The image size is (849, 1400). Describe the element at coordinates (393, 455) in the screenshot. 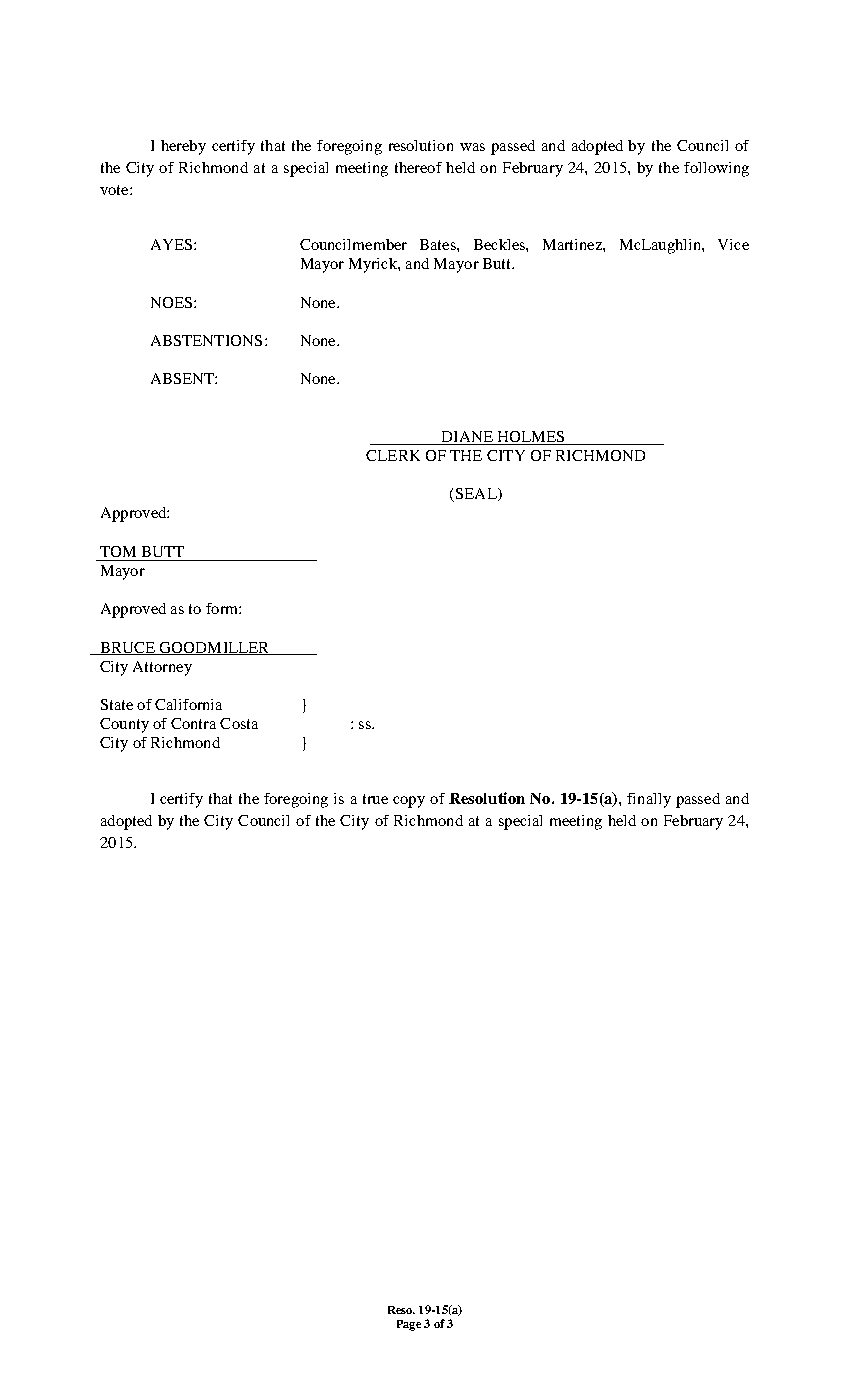

I see `CLERK` at that location.
